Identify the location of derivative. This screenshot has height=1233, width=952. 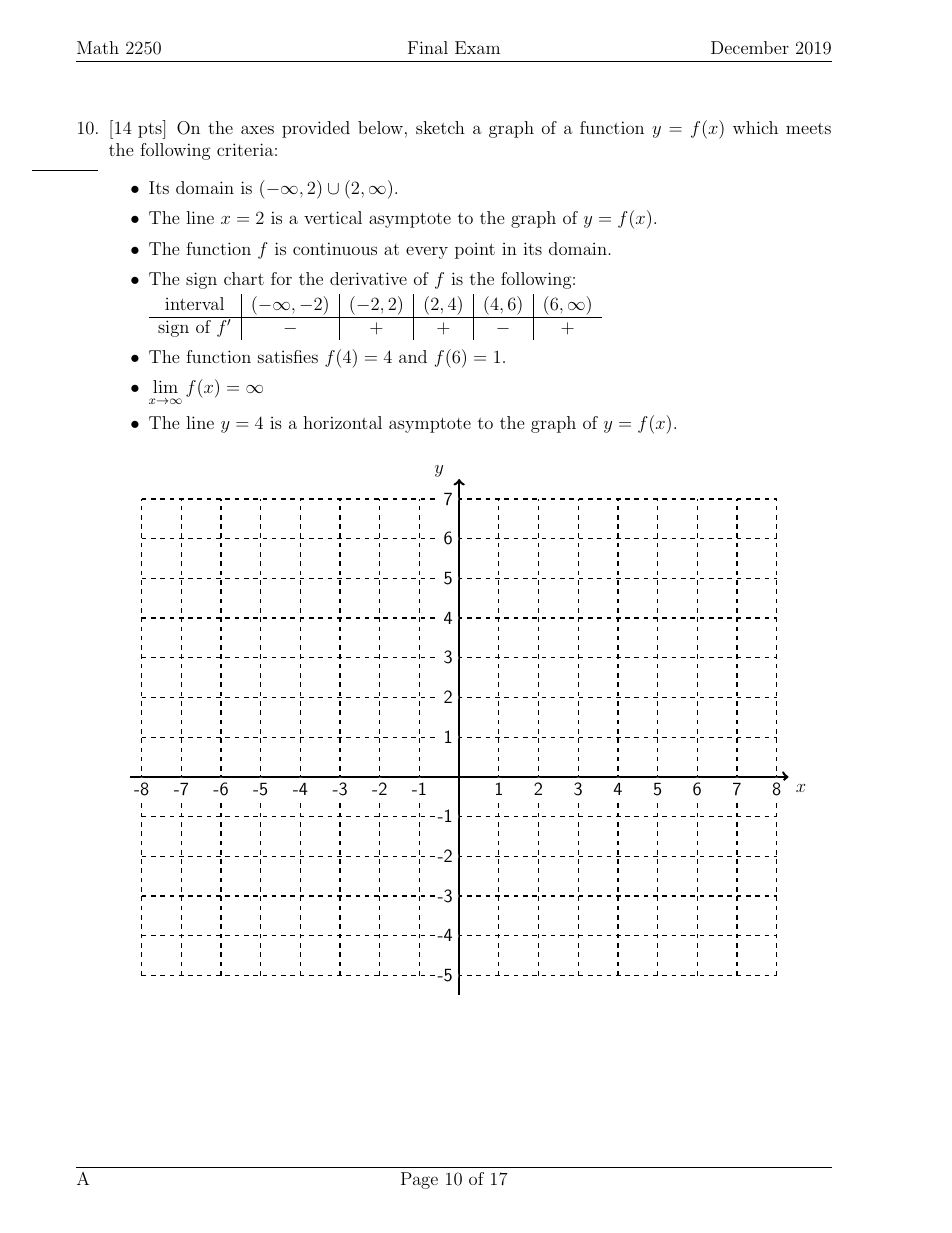
(368, 278).
